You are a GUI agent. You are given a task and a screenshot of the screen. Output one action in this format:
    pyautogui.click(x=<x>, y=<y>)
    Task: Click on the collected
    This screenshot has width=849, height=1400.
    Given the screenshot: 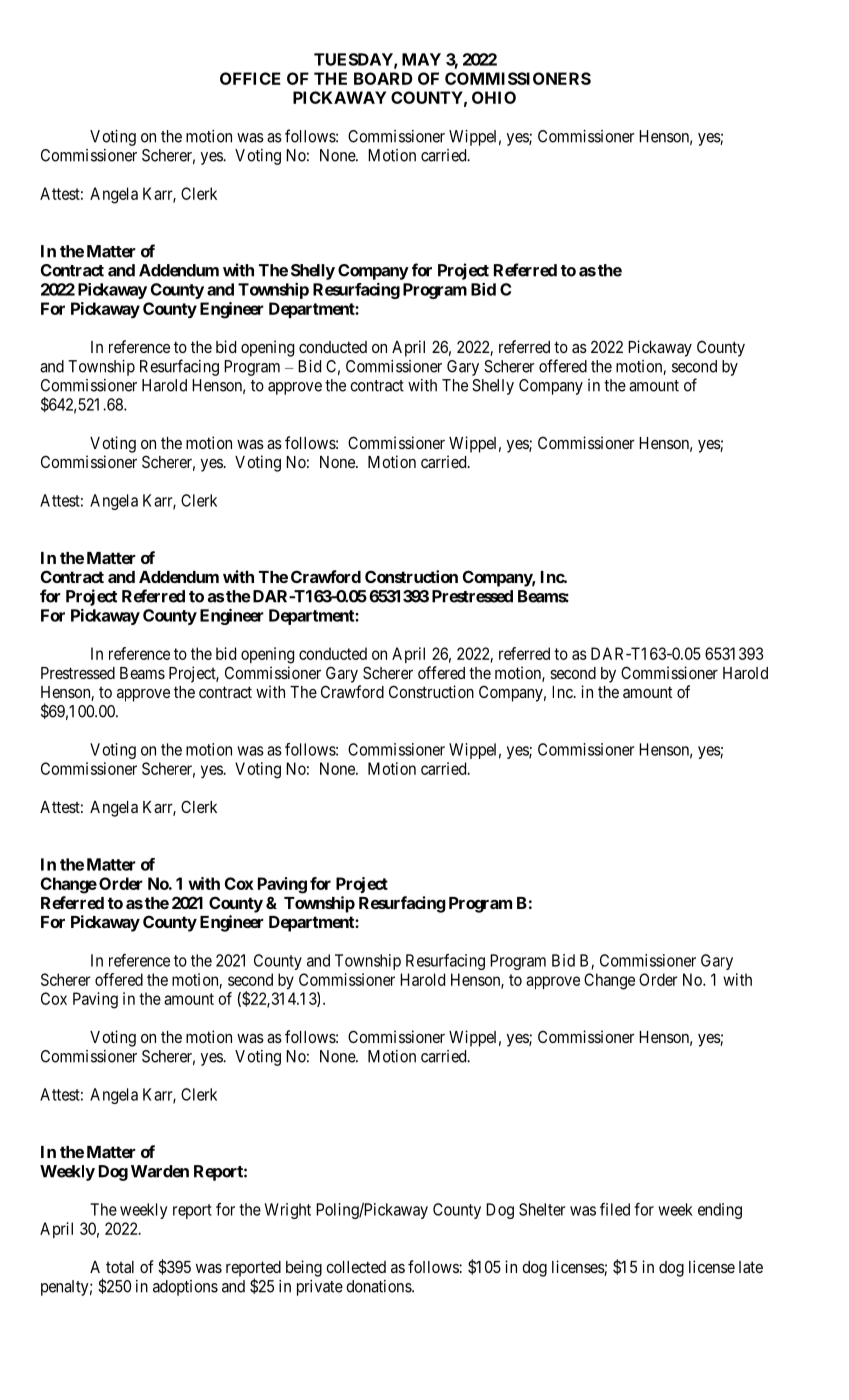 What is the action you would take?
    pyautogui.click(x=356, y=1267)
